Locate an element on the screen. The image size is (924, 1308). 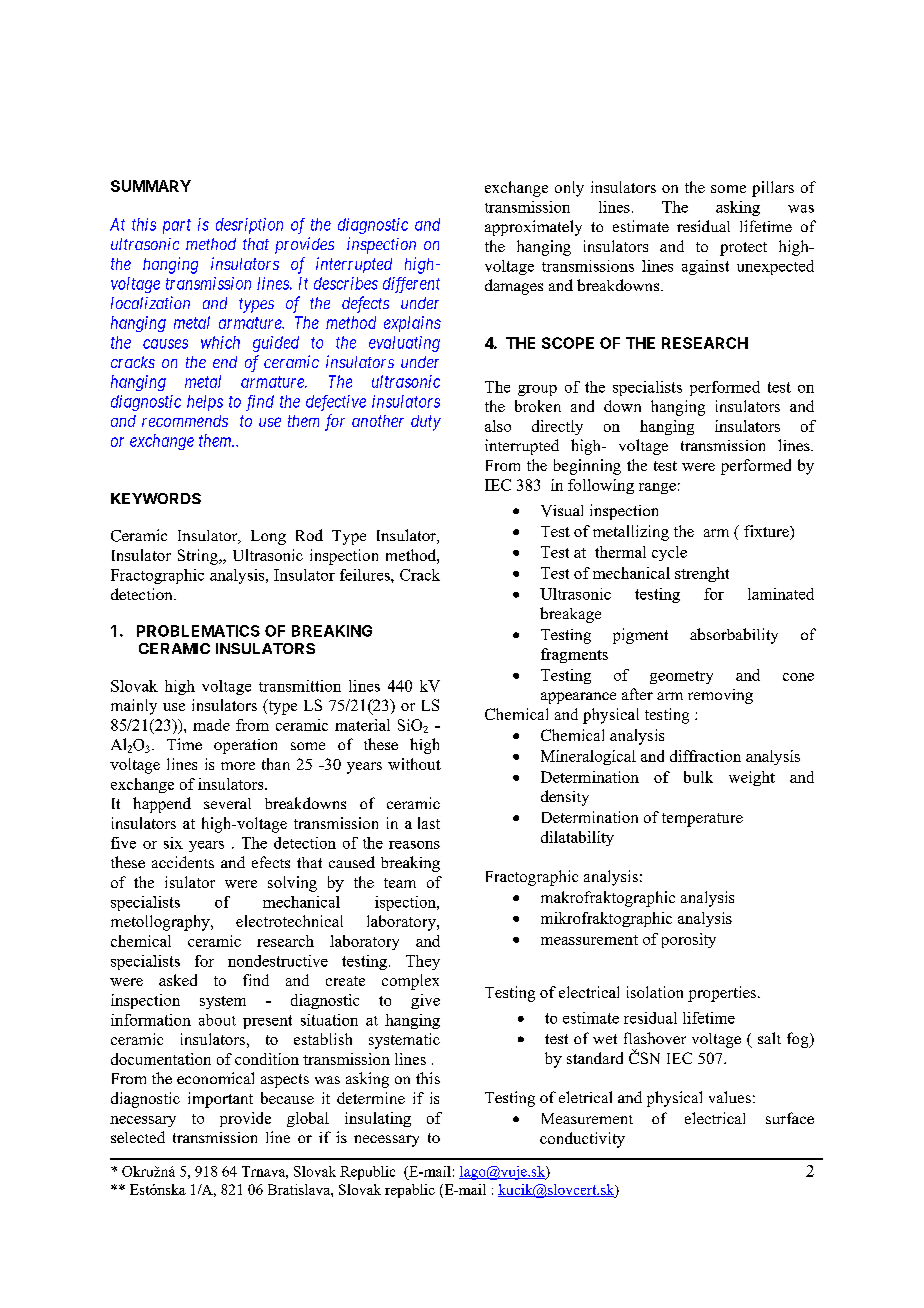
approximately is located at coordinates (533, 228).
